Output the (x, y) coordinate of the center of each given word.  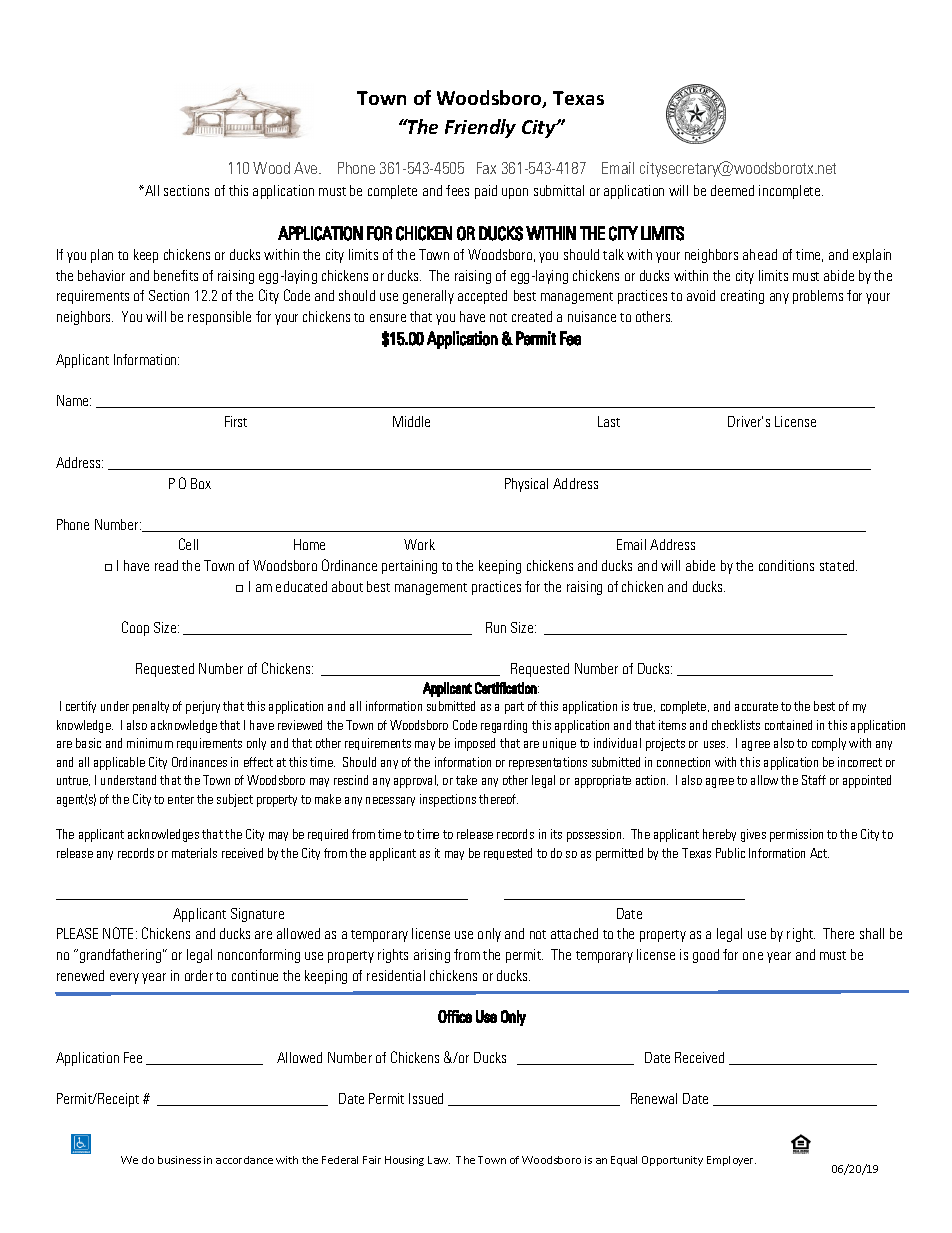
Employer (731, 1161)
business (179, 1160)
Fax (486, 168)
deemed (732, 190)
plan (102, 256)
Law (439, 1160)
